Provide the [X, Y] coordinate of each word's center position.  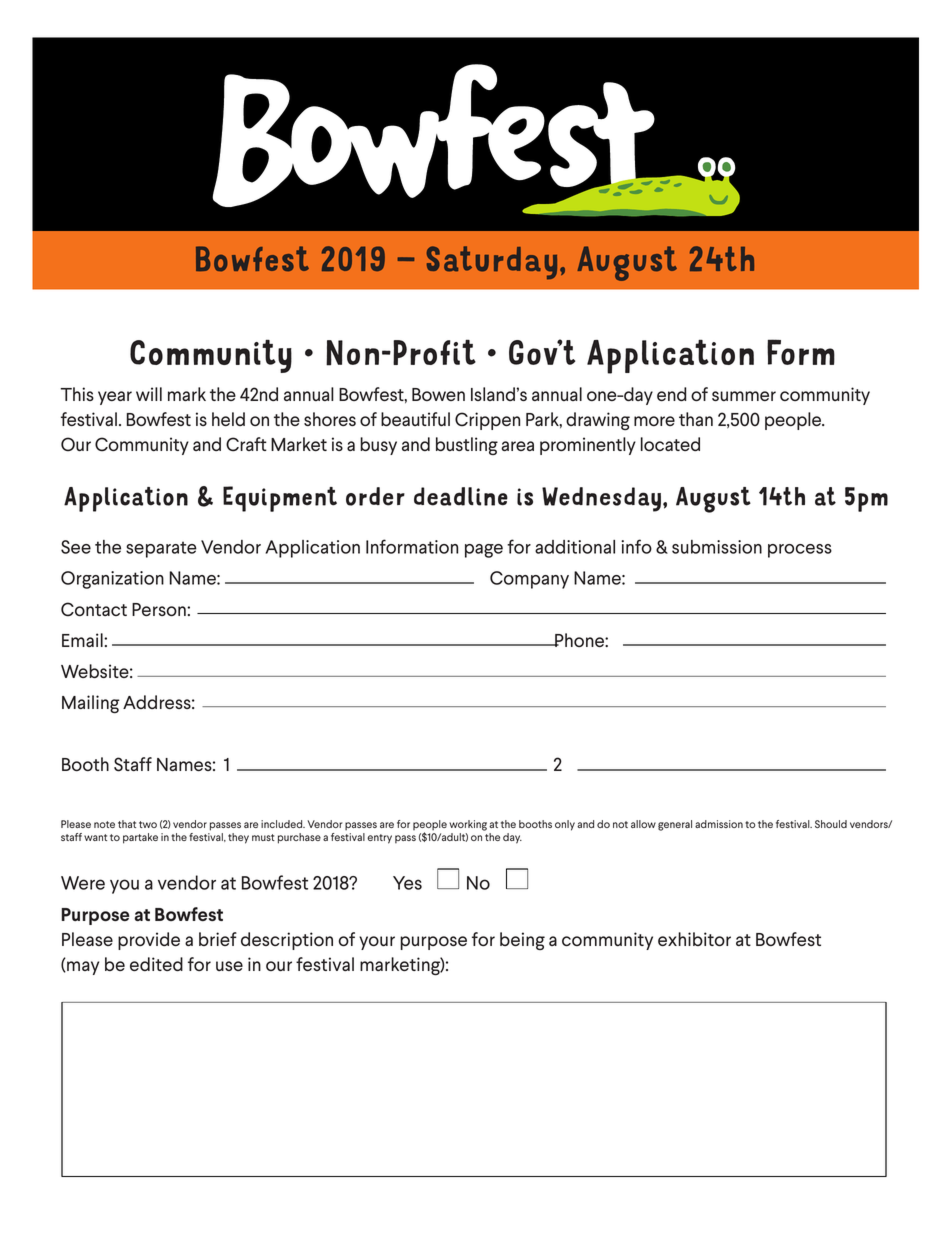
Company [529, 580]
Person [160, 610]
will [149, 394]
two [148, 824]
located [670, 444]
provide [149, 941]
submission [717, 547]
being [522, 941]
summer [744, 396]
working [468, 825]
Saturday [492, 263]
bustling [467, 446]
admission [719, 824]
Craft [246, 444]
